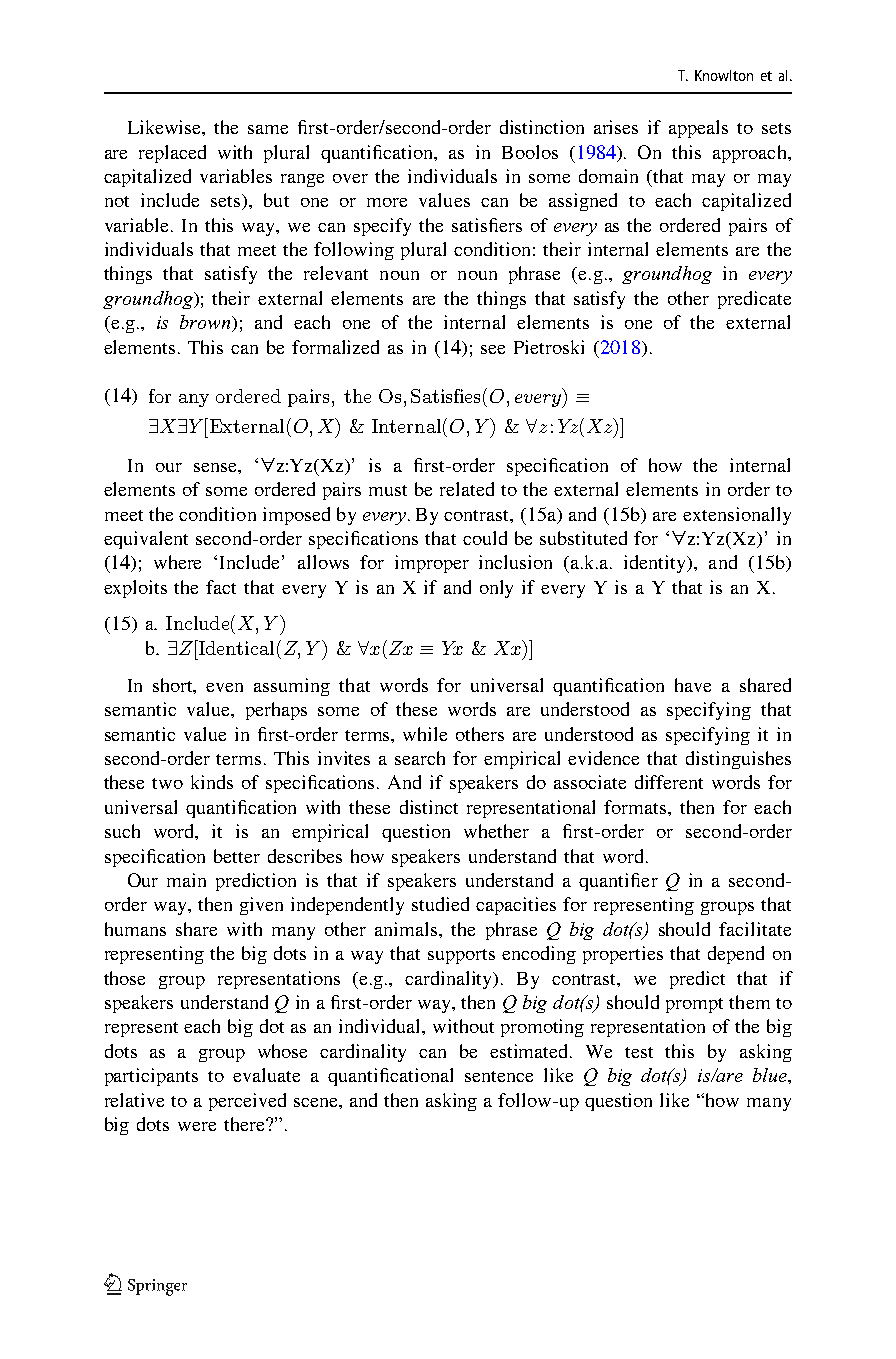 This screenshot has height=1359, width=896. Describe the element at coordinates (206, 323) in the screenshot. I see `brown` at that location.
